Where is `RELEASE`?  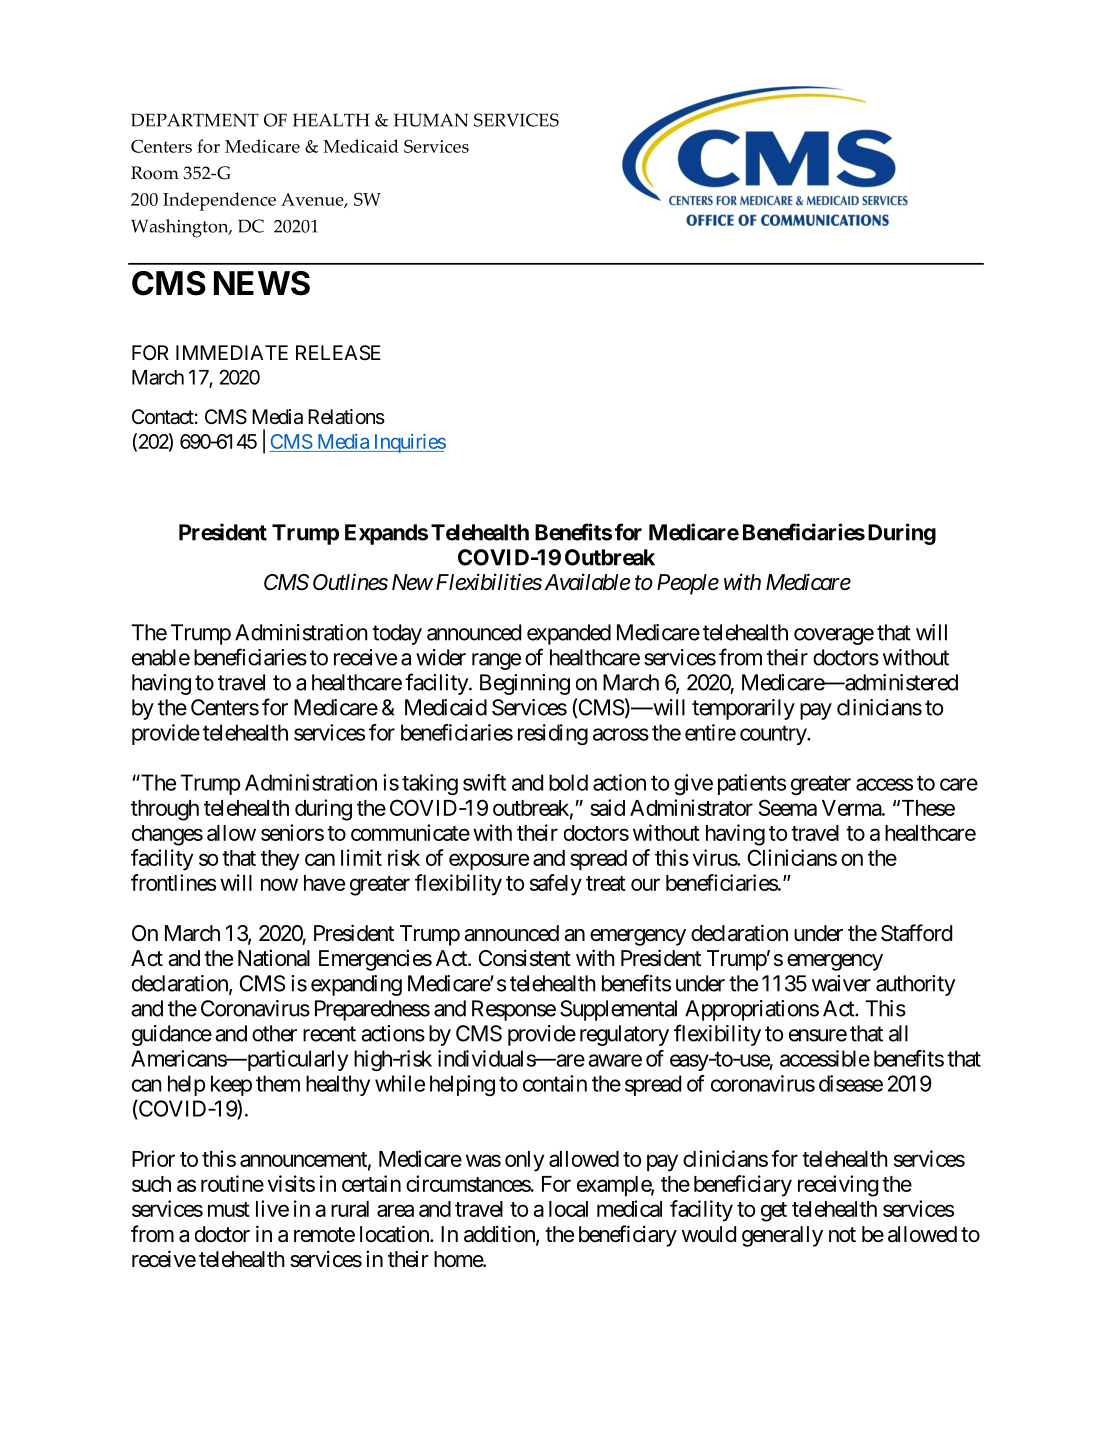 RELEASE is located at coordinates (338, 352).
